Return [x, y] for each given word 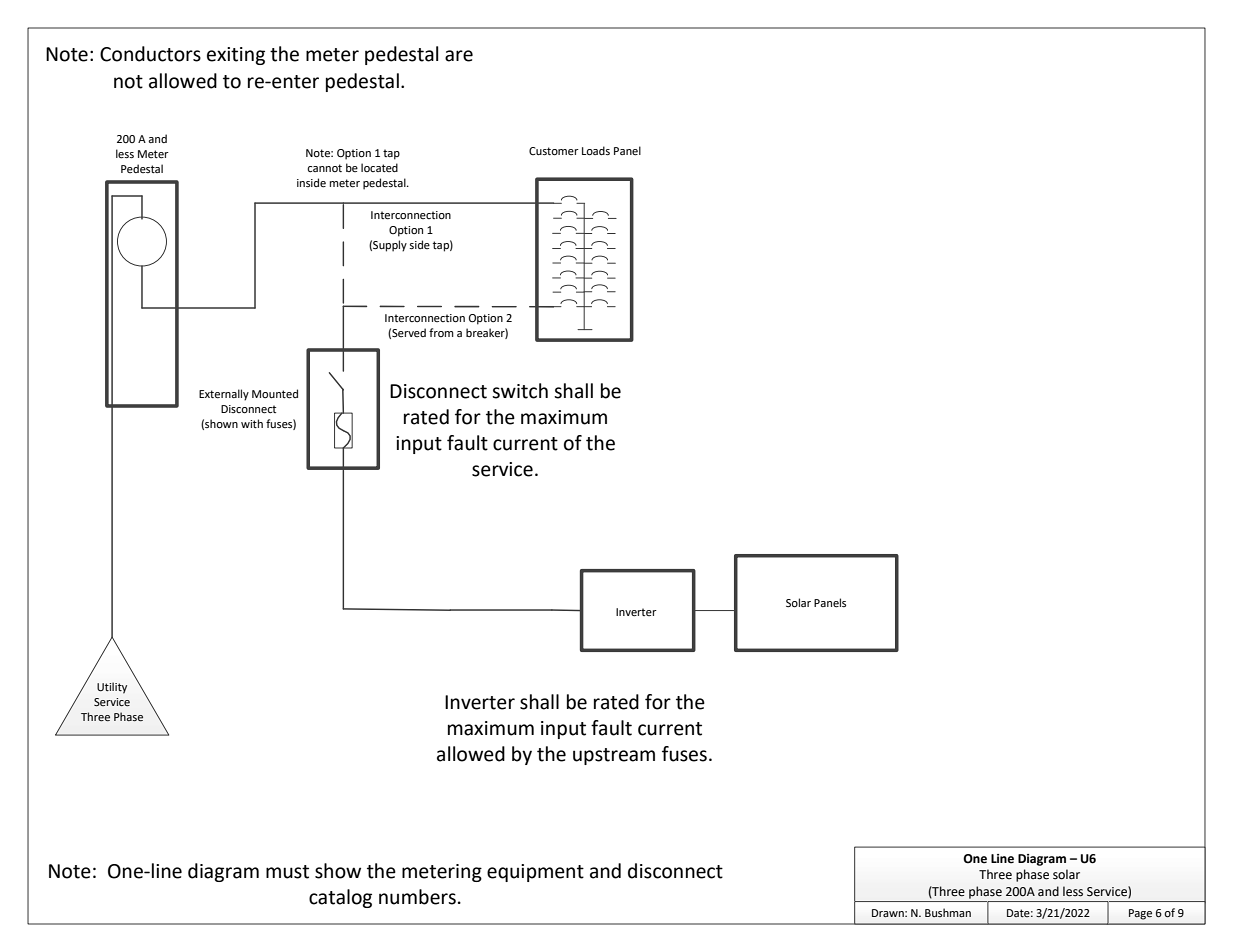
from [441, 332]
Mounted [275, 394]
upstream [614, 756]
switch [520, 391]
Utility [112, 688]
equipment [535, 873]
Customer [554, 151]
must [287, 872]
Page [1140, 914]
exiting [236, 56]
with [252, 423]
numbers [417, 897]
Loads [596, 151]
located [379, 167]
